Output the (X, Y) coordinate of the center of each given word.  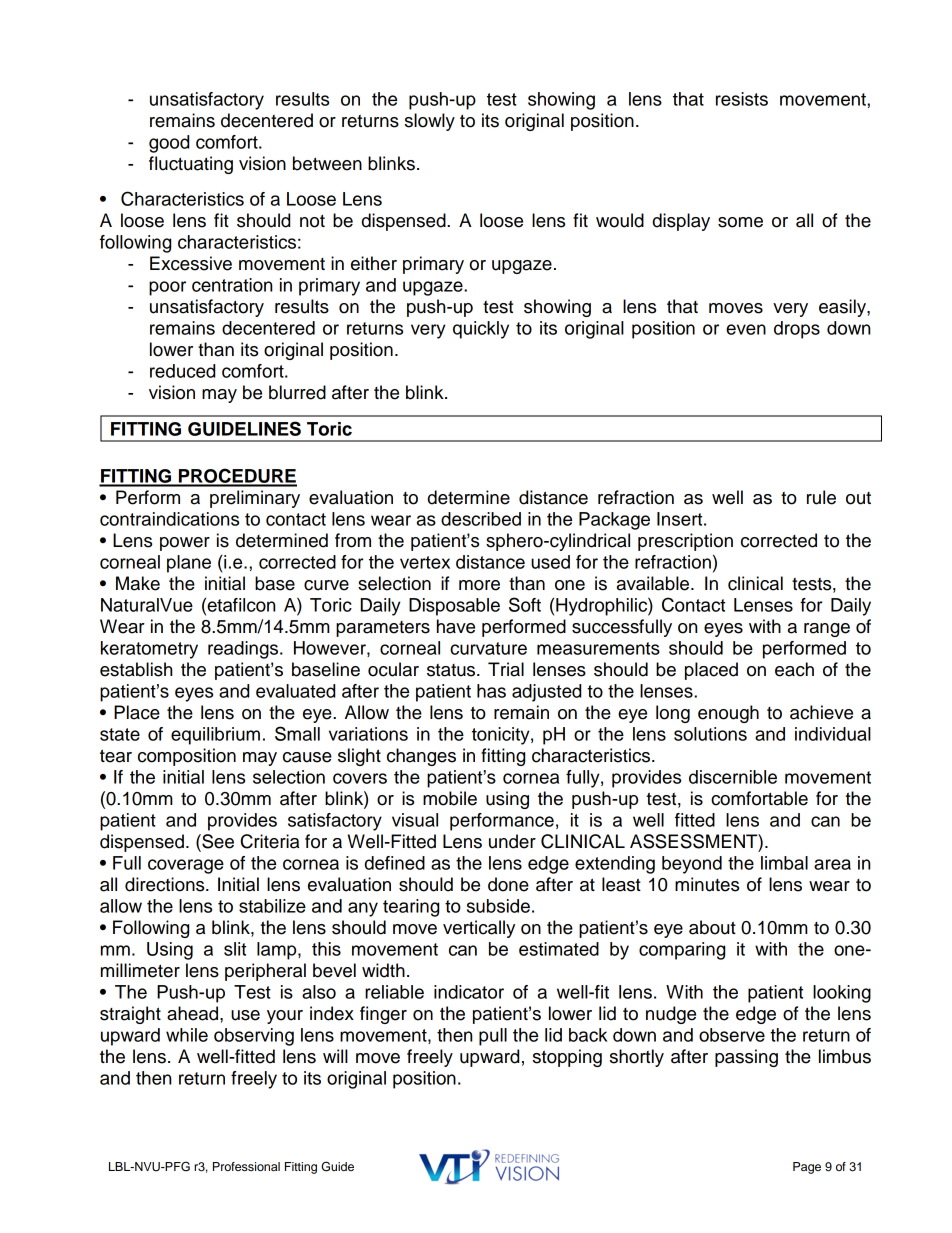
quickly (481, 330)
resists (742, 99)
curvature (488, 648)
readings (243, 650)
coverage (186, 866)
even (746, 329)
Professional (246, 1166)
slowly (430, 122)
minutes (707, 884)
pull (493, 1037)
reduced (182, 371)
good (169, 144)
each (794, 669)
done (508, 884)
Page (807, 1168)
